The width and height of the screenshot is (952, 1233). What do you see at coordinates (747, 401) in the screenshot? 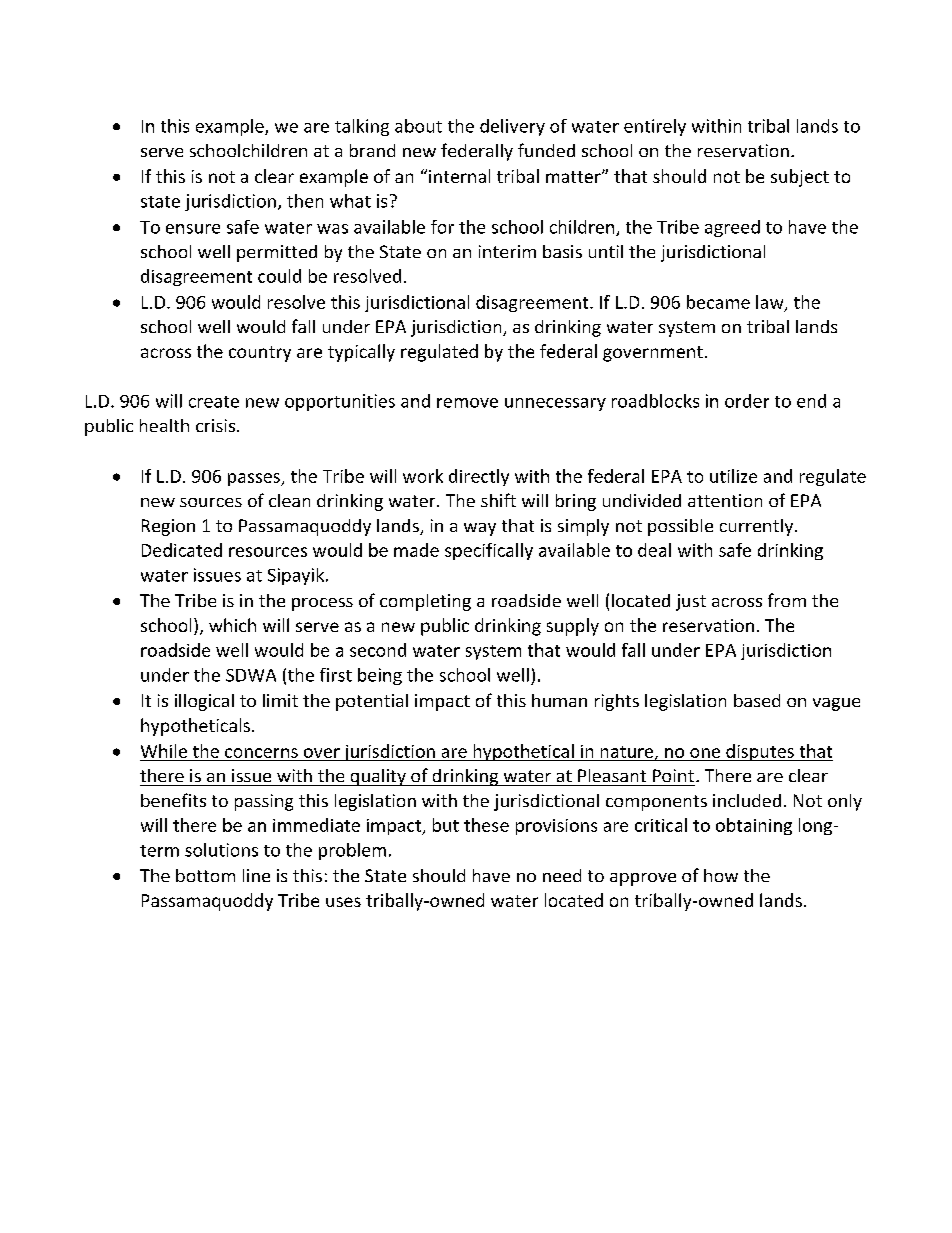
I see `order` at bounding box center [747, 401].
